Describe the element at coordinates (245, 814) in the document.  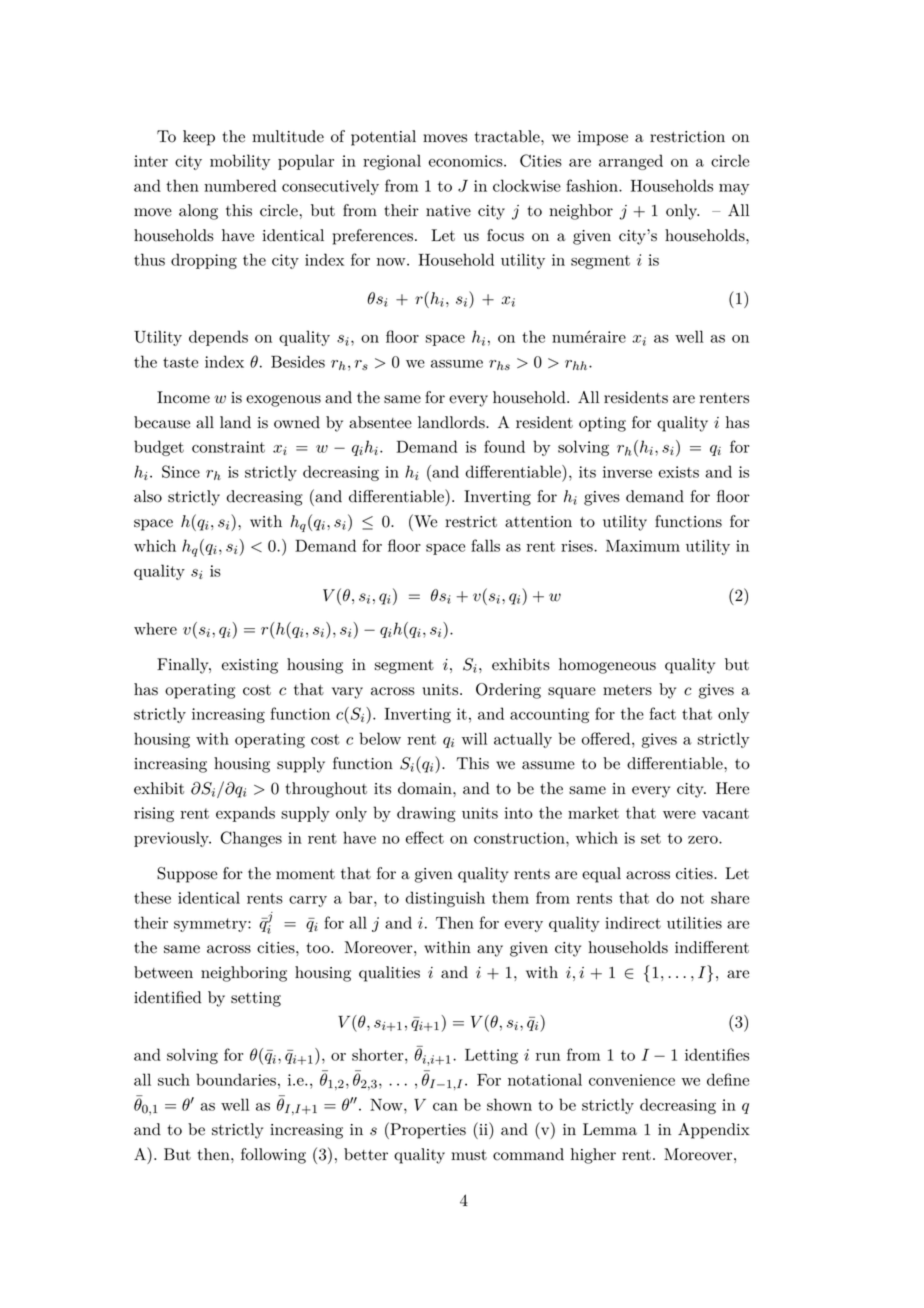
I see `expands` at that location.
